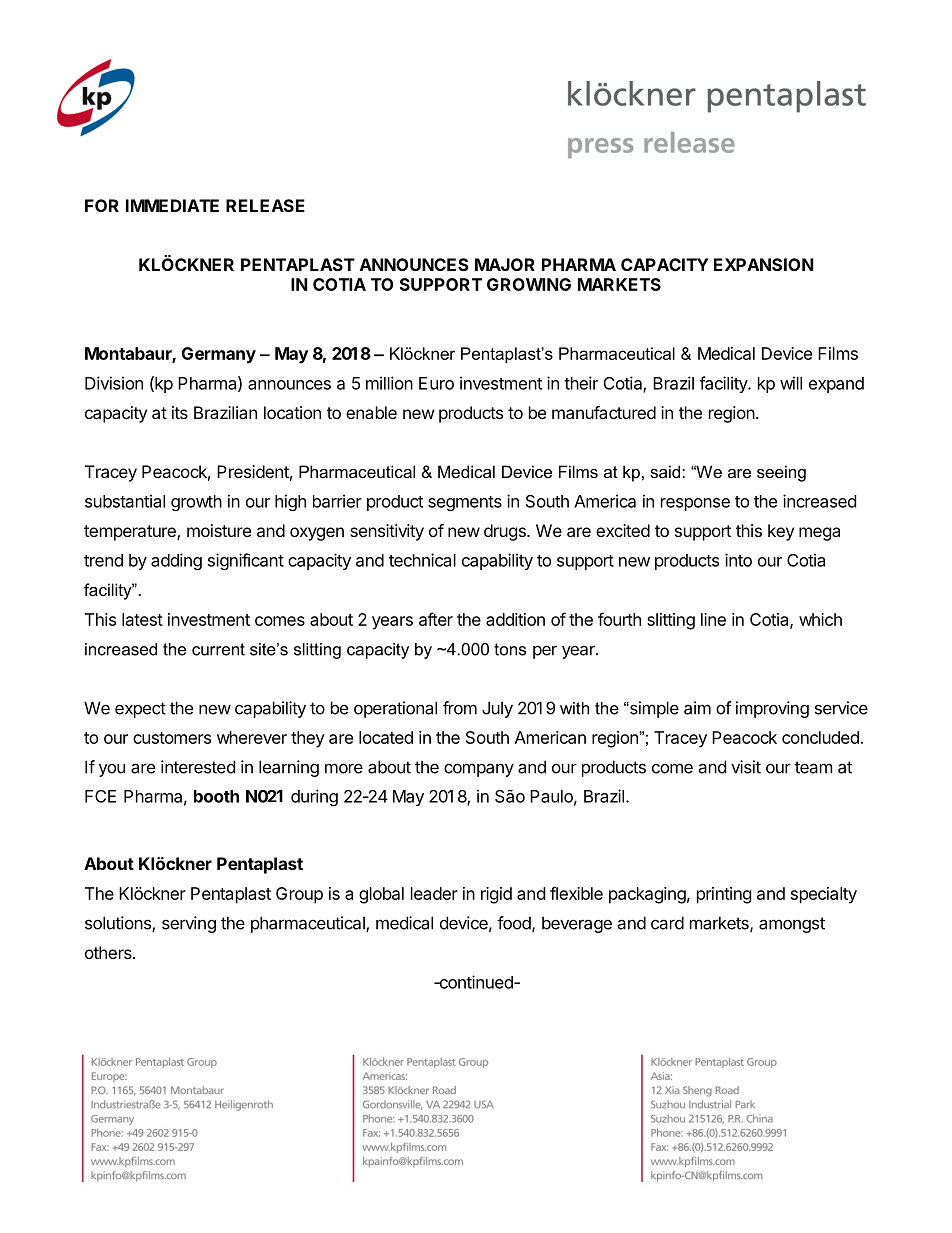 This page has width=952, height=1233. I want to click on IMMEDIATE, so click(172, 205).
